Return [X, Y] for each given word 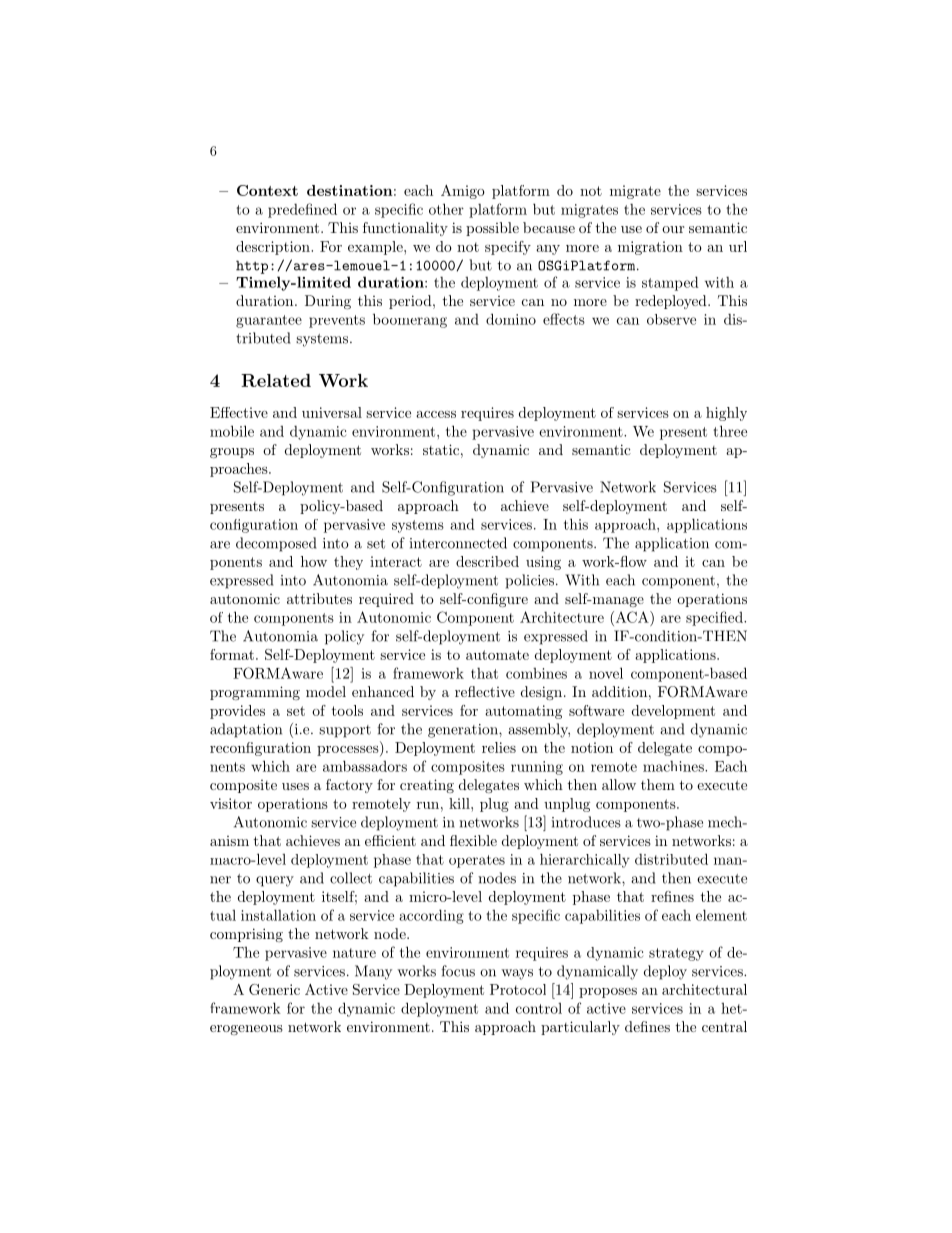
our [673, 229]
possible [492, 229]
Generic [274, 989]
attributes [319, 598]
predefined [302, 210]
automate [497, 655]
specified [715, 618]
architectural [704, 989]
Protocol [518, 989]
